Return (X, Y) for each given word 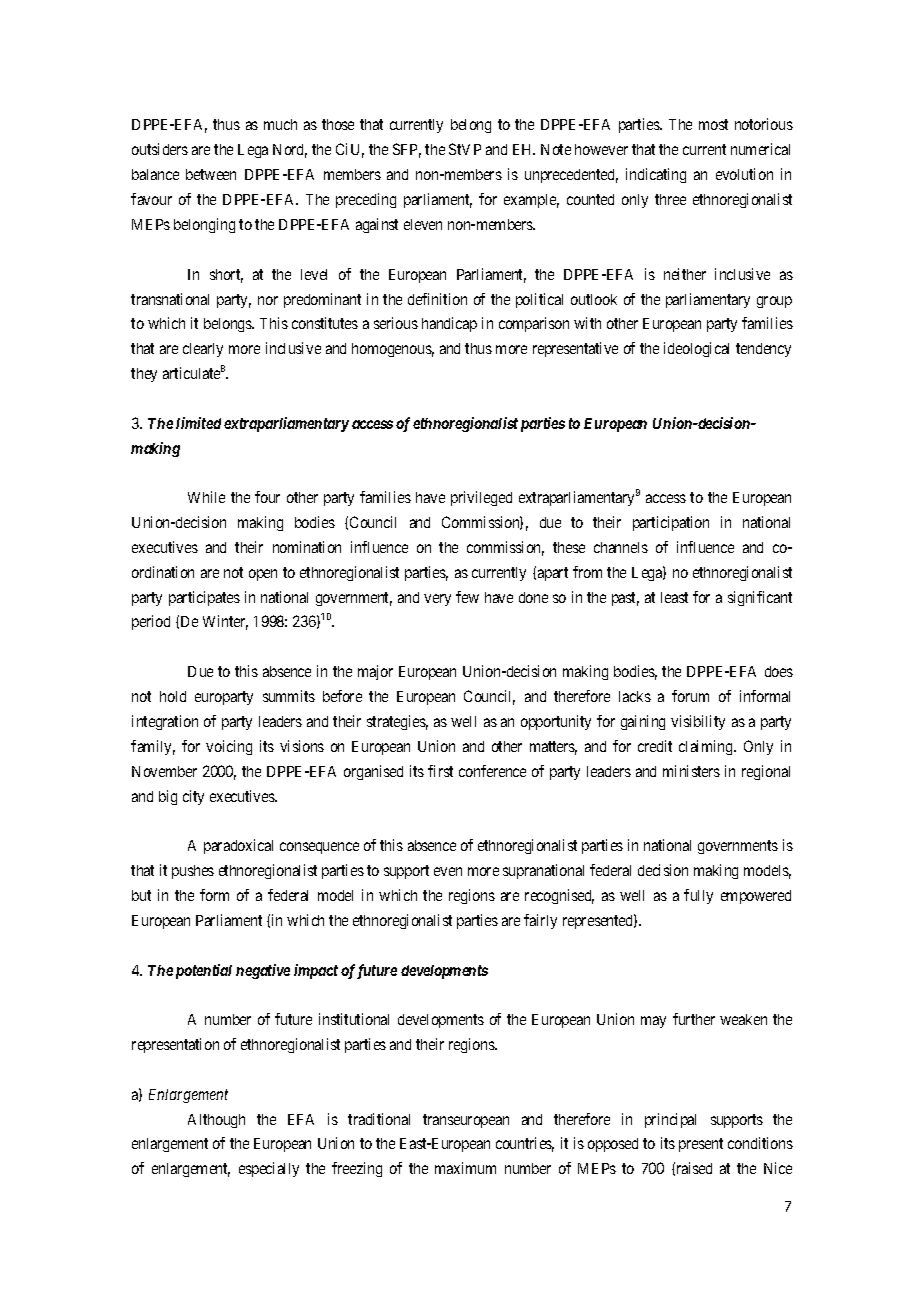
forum (690, 696)
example (531, 201)
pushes (193, 872)
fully (698, 896)
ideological (696, 349)
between (211, 174)
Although (216, 1121)
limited (198, 423)
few (467, 597)
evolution (744, 174)
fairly (540, 921)
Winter (225, 622)
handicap (449, 324)
